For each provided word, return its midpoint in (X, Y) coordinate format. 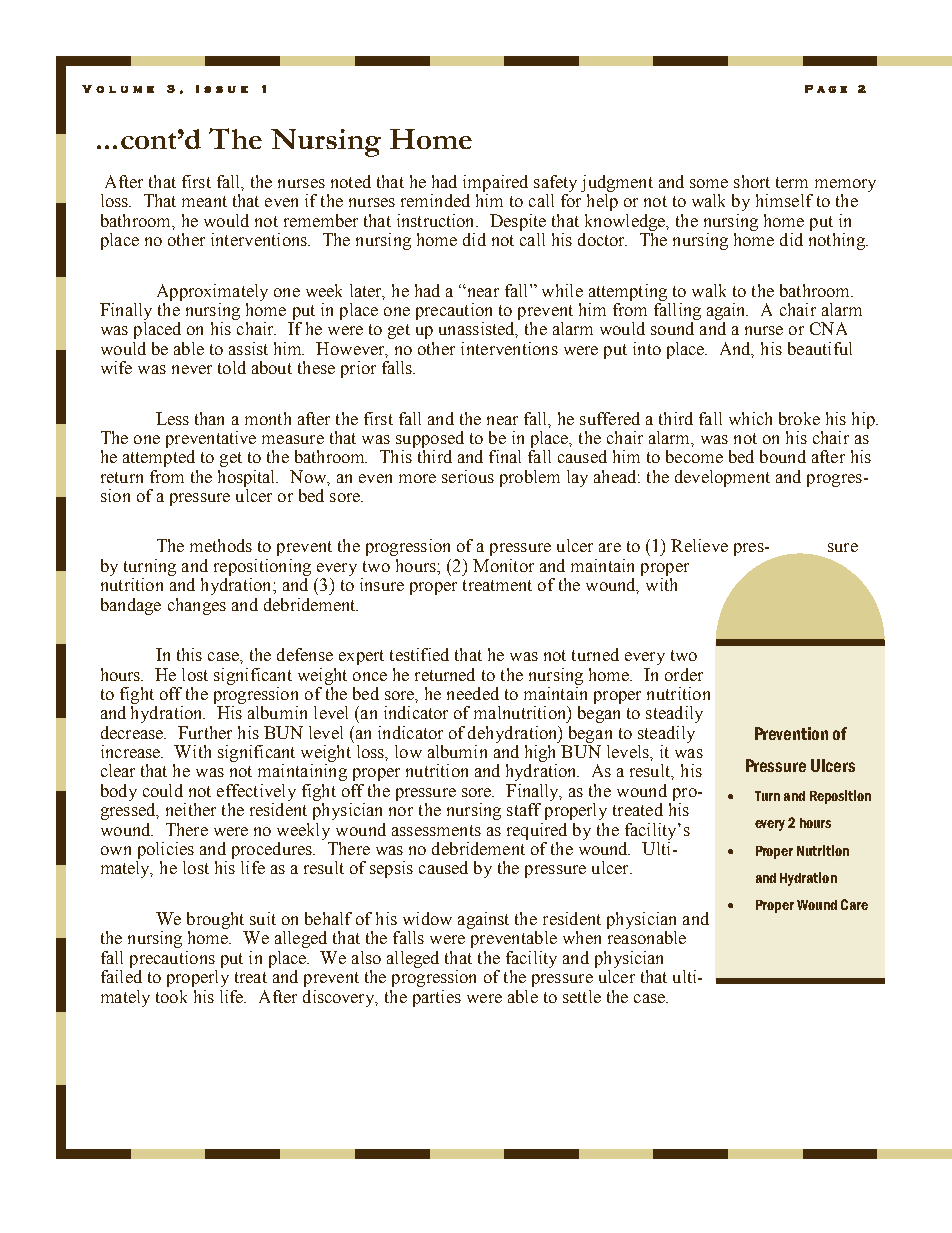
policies (166, 850)
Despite (518, 222)
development (722, 478)
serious (468, 476)
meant (204, 201)
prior (358, 369)
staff (524, 809)
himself (784, 200)
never (192, 369)
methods (221, 545)
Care (854, 904)
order (684, 674)
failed (121, 976)
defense (305, 654)
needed (473, 693)
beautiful (820, 348)
